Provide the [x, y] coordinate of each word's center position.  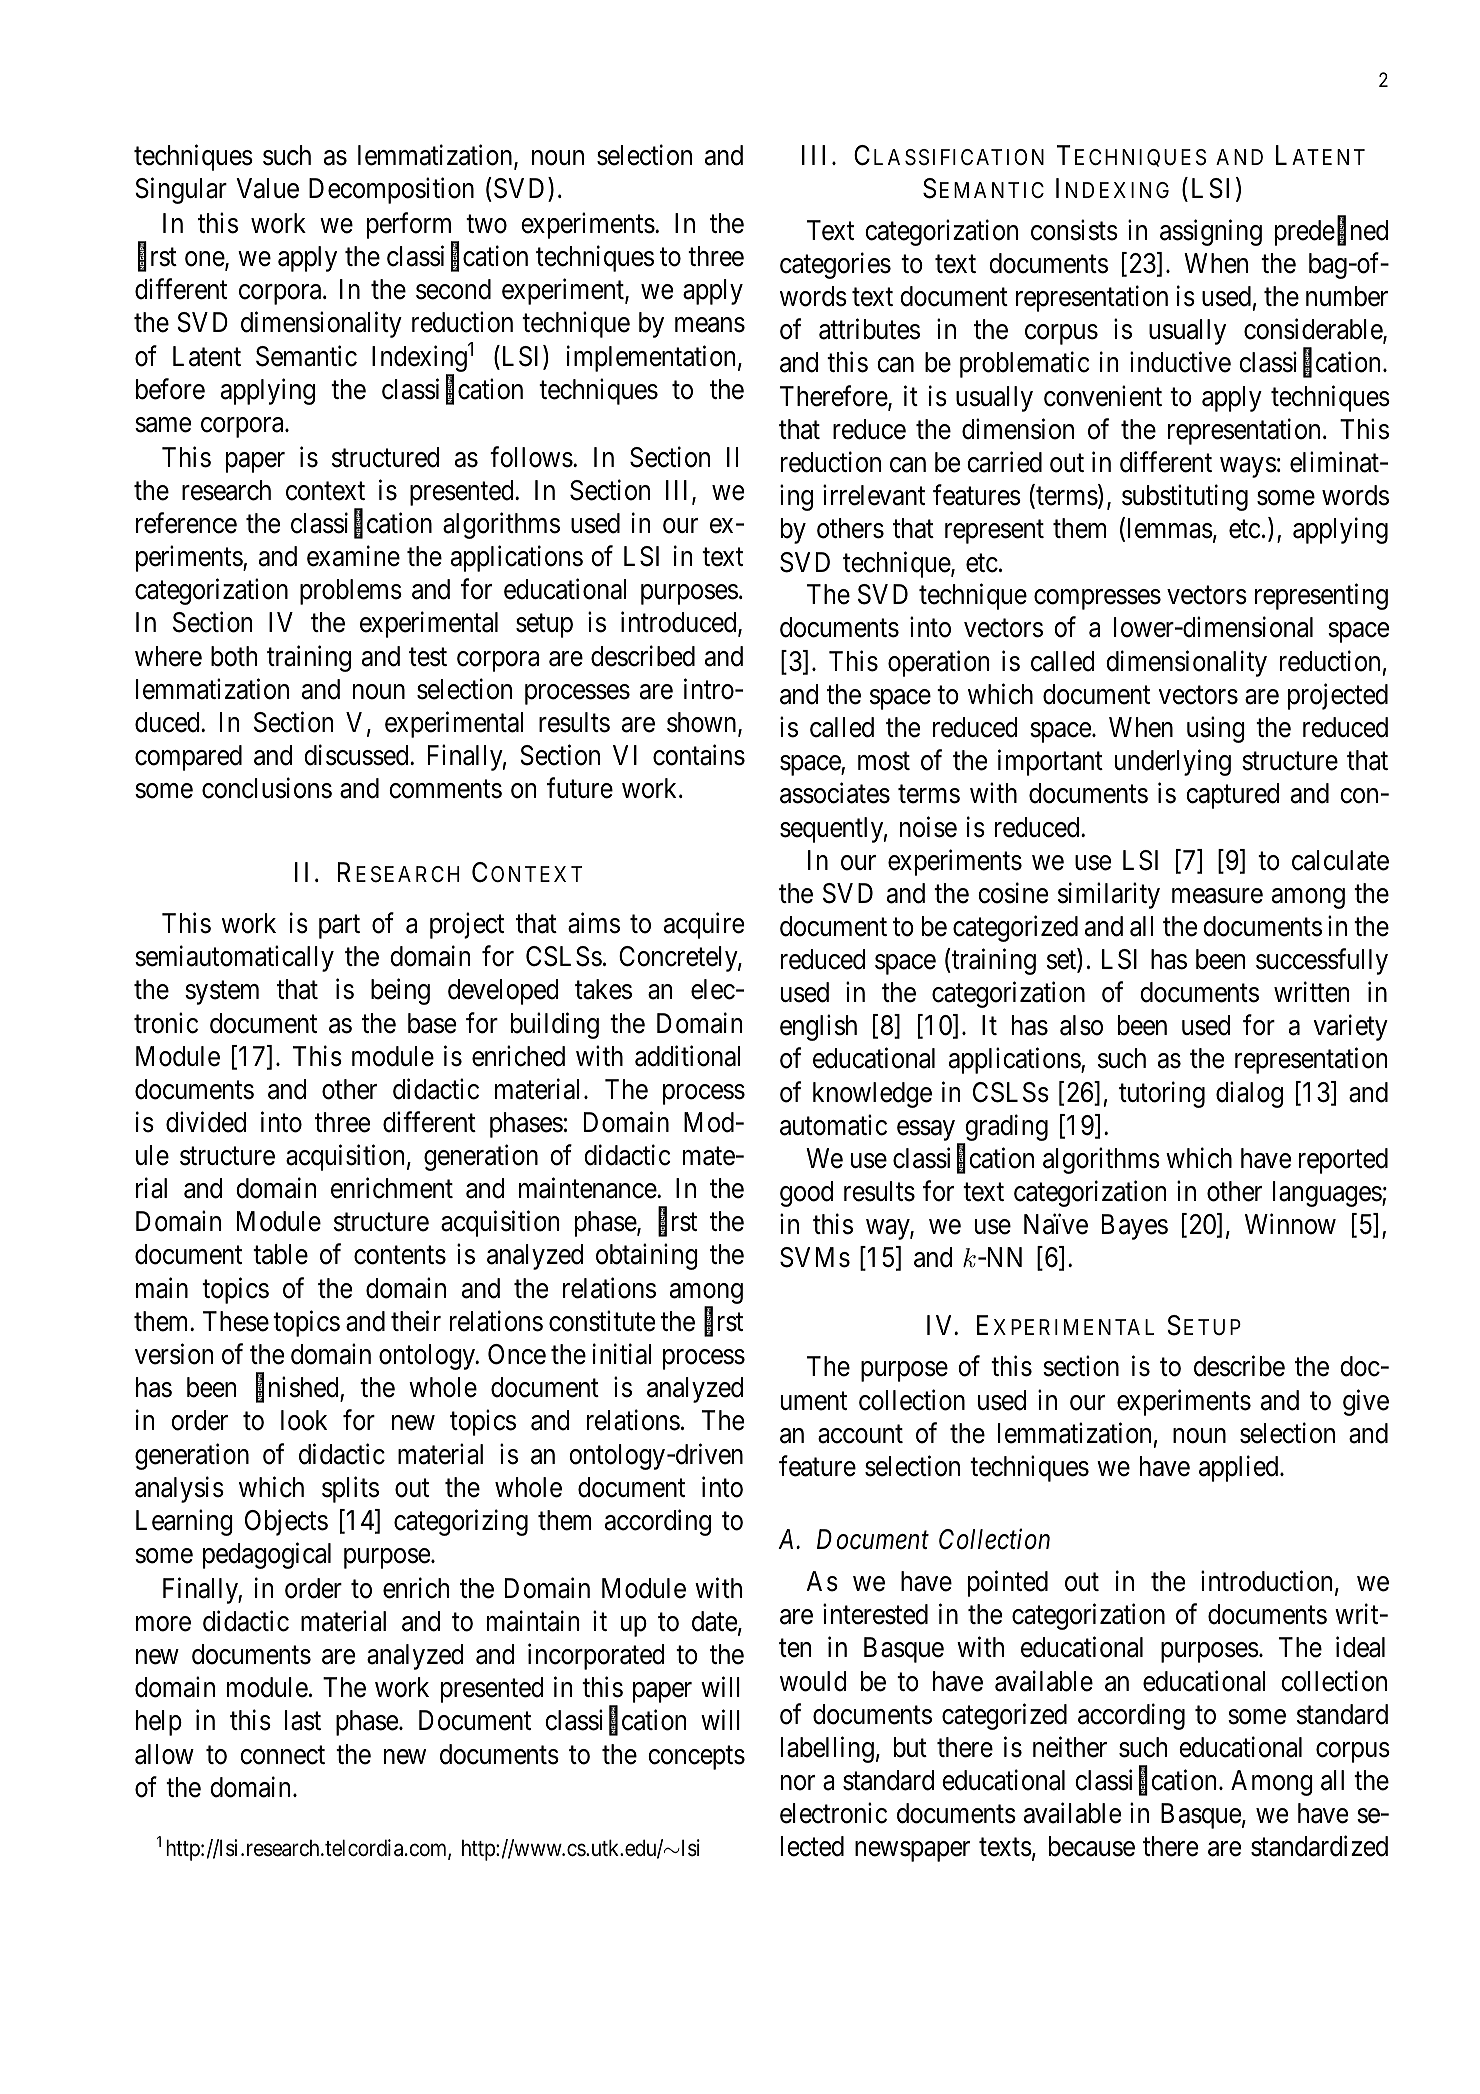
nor [798, 1783]
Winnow [1290, 1224]
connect [282, 1755]
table [280, 1254]
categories [835, 266]
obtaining [647, 1257]
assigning [1211, 232]
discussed [357, 755]
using [1216, 730]
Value [267, 188]
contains [699, 755]
